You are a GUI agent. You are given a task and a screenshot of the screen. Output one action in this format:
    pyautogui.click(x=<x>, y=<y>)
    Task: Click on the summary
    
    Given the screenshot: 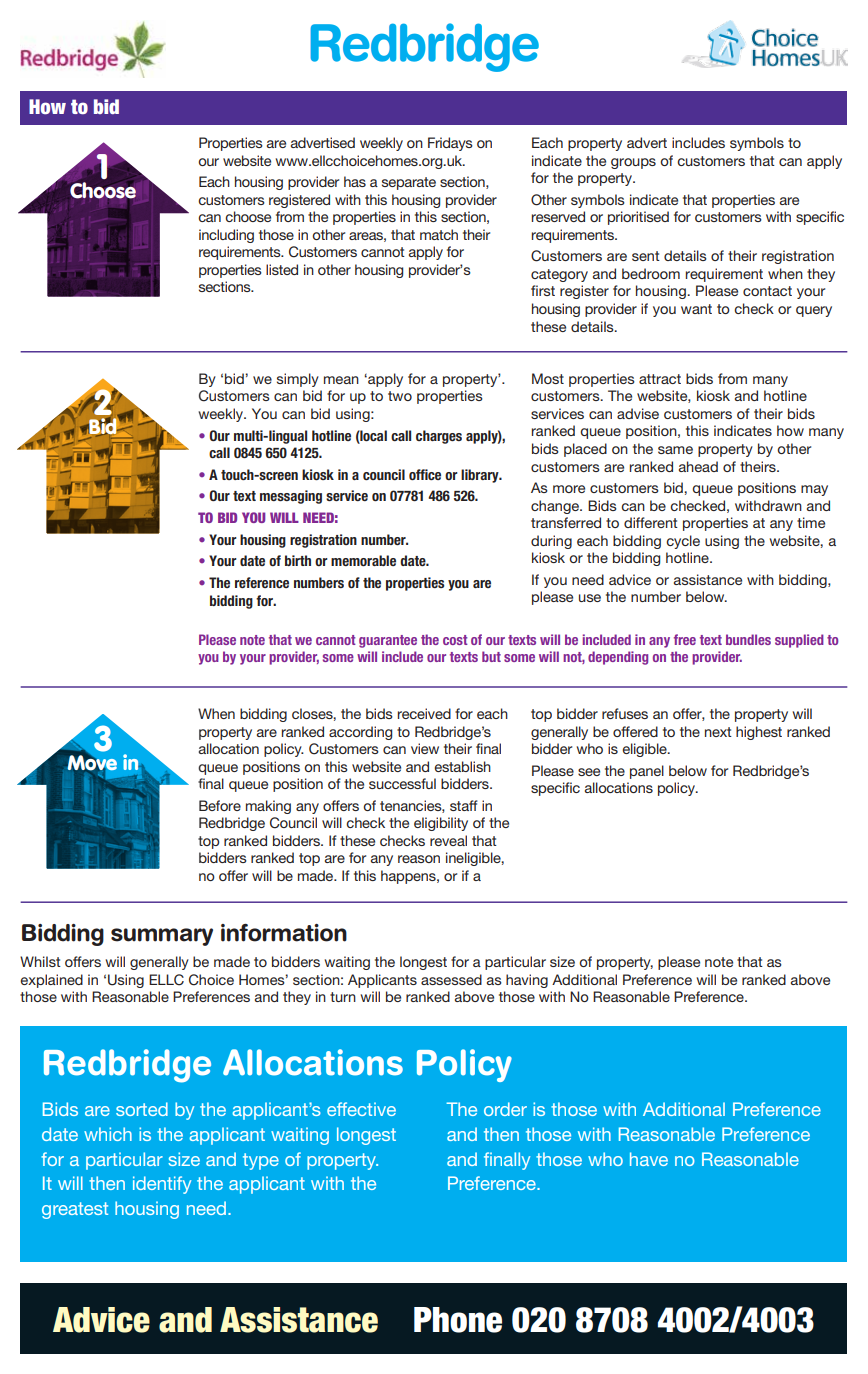 What is the action you would take?
    pyautogui.click(x=162, y=937)
